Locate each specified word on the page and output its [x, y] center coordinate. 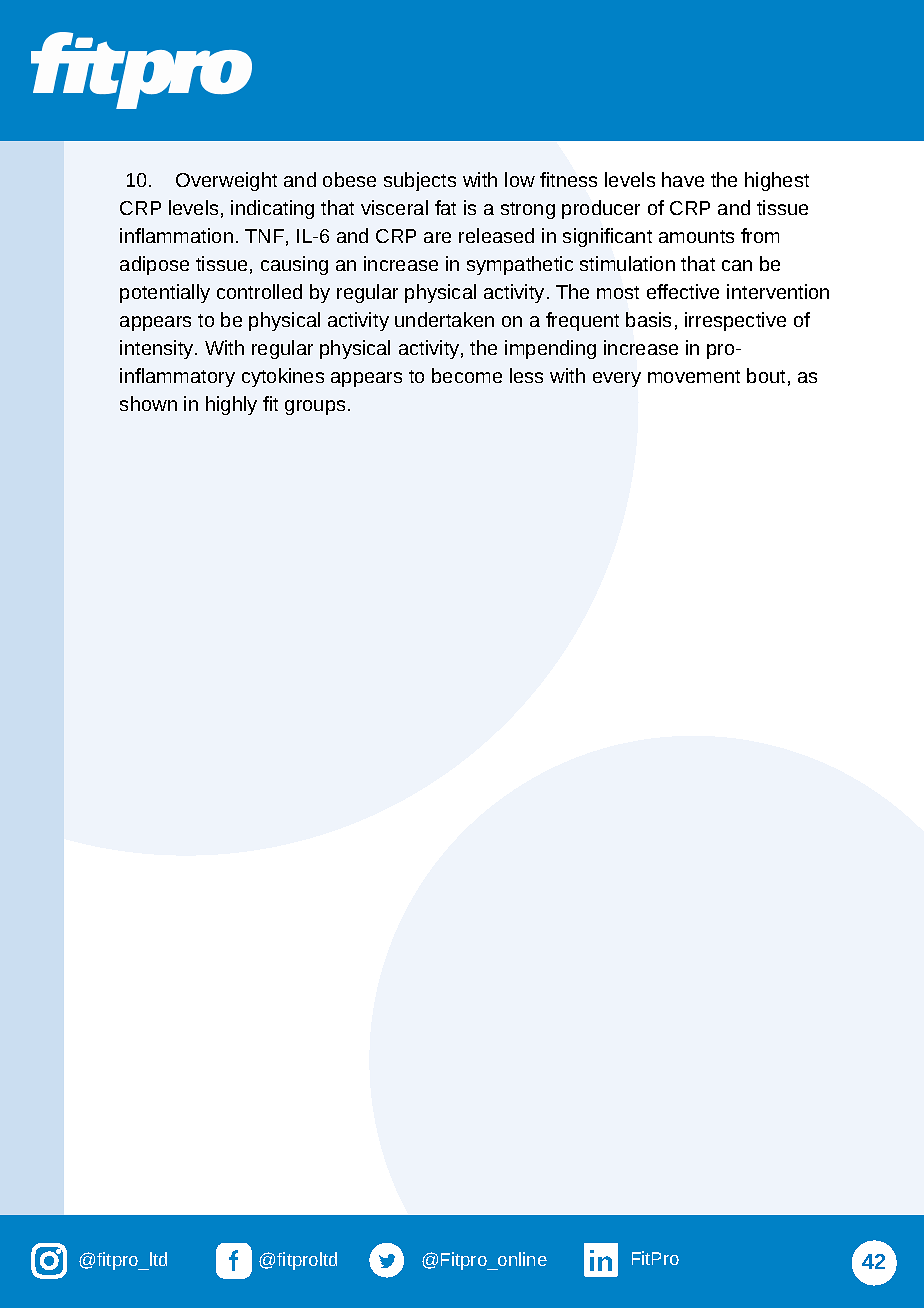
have [683, 179]
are [437, 237]
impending [550, 349]
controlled [259, 291]
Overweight [226, 181]
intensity [158, 349]
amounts [696, 236]
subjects [420, 181]
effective [683, 291]
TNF [264, 236]
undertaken [444, 319]
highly [231, 405]
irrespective [735, 321]
